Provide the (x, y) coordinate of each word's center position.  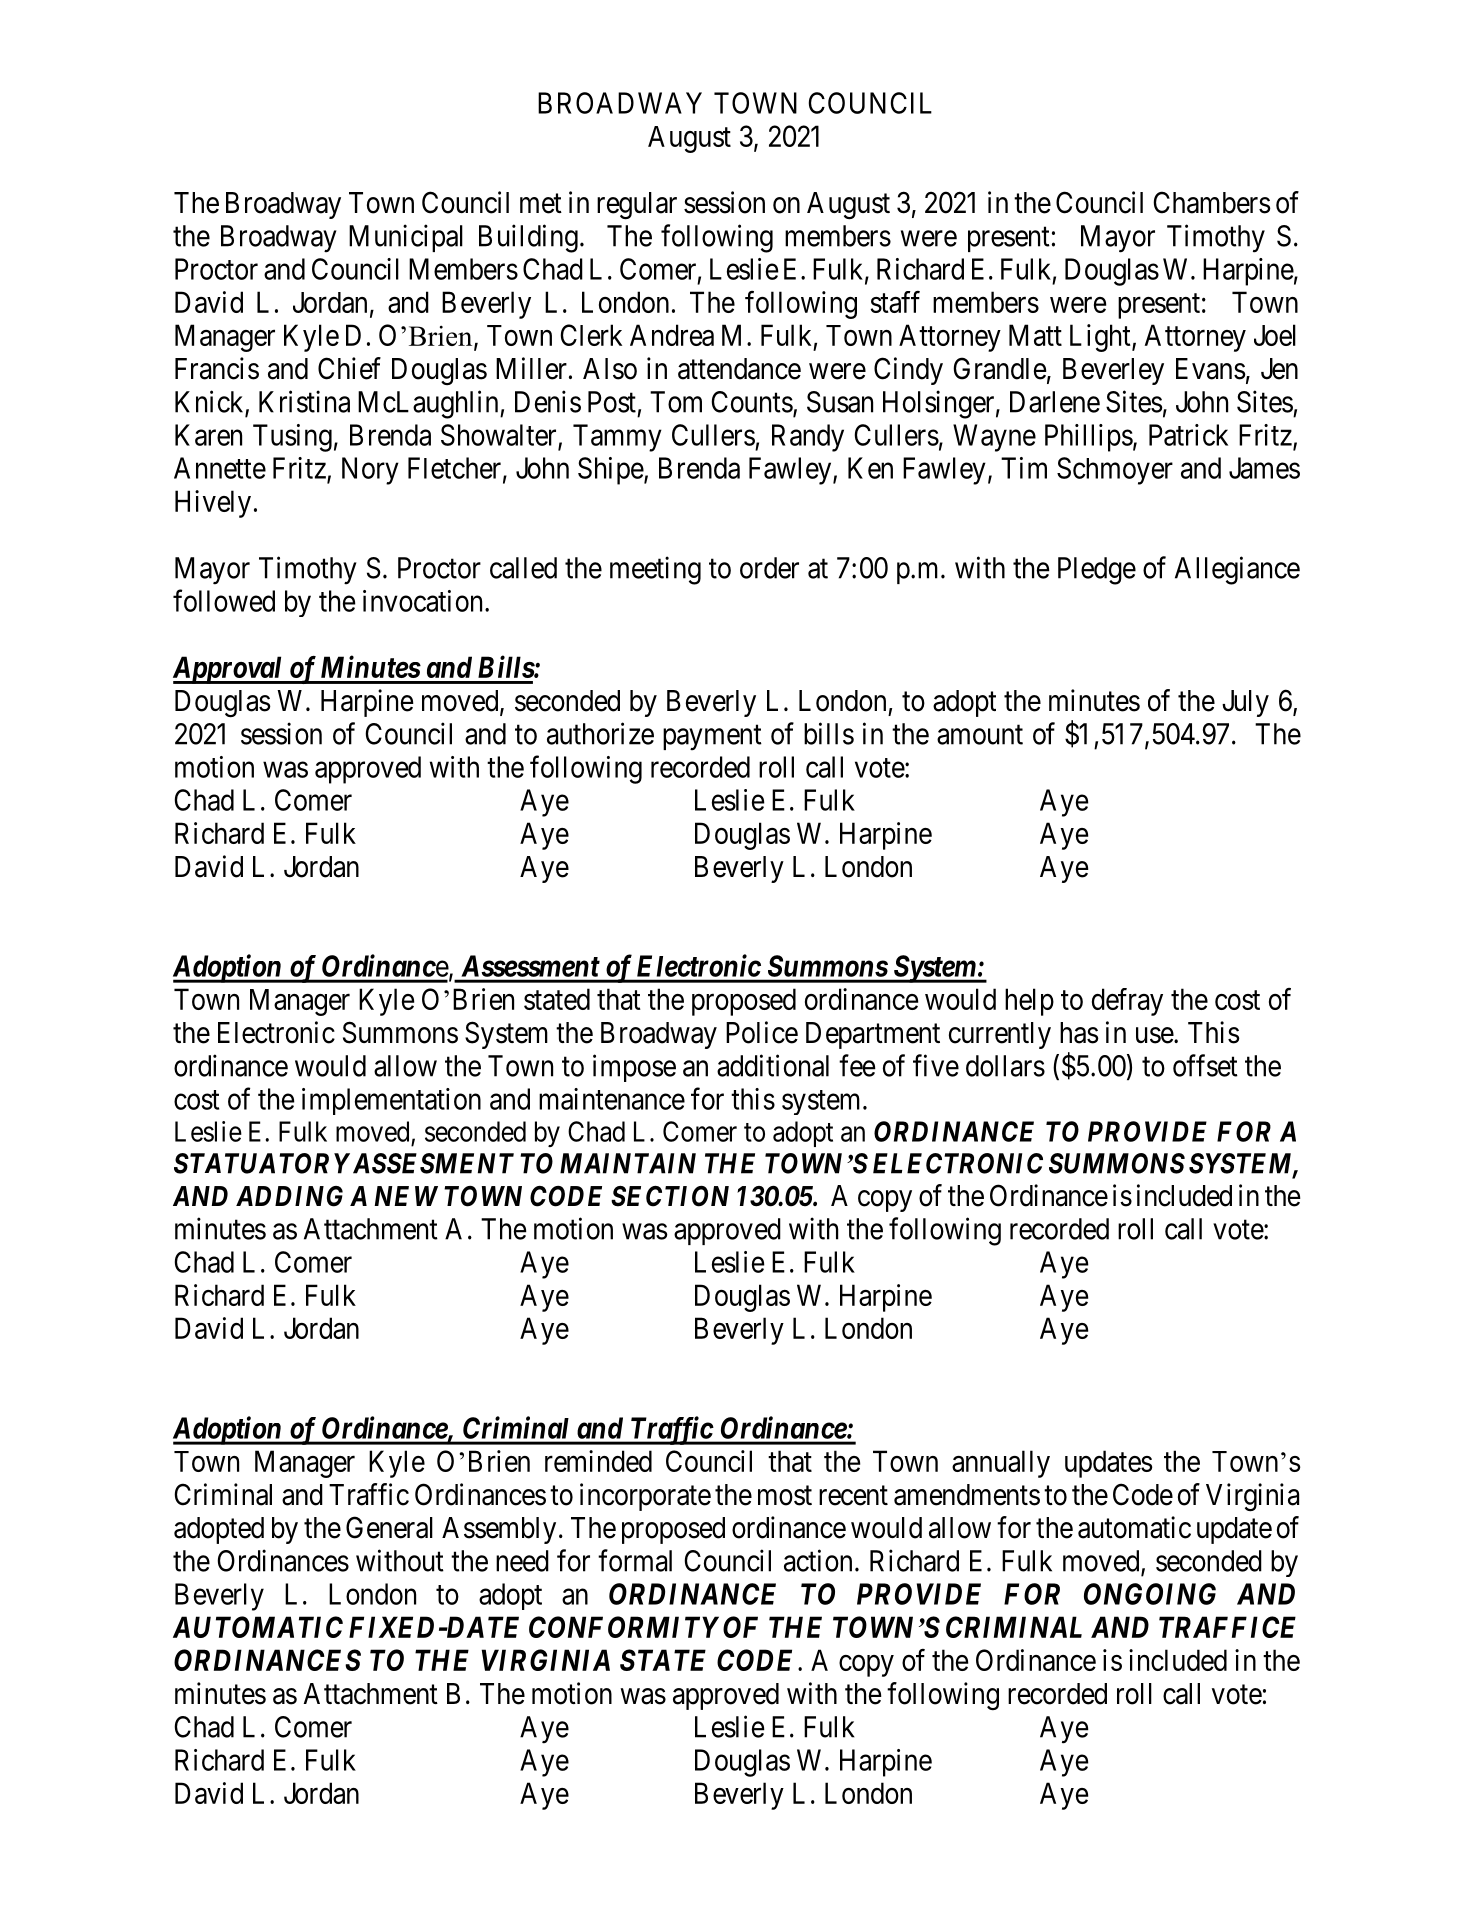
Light (1101, 338)
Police (762, 1032)
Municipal (406, 238)
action (818, 1560)
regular (637, 206)
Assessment (531, 966)
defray (1127, 1002)
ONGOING (1150, 1594)
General (389, 1527)
